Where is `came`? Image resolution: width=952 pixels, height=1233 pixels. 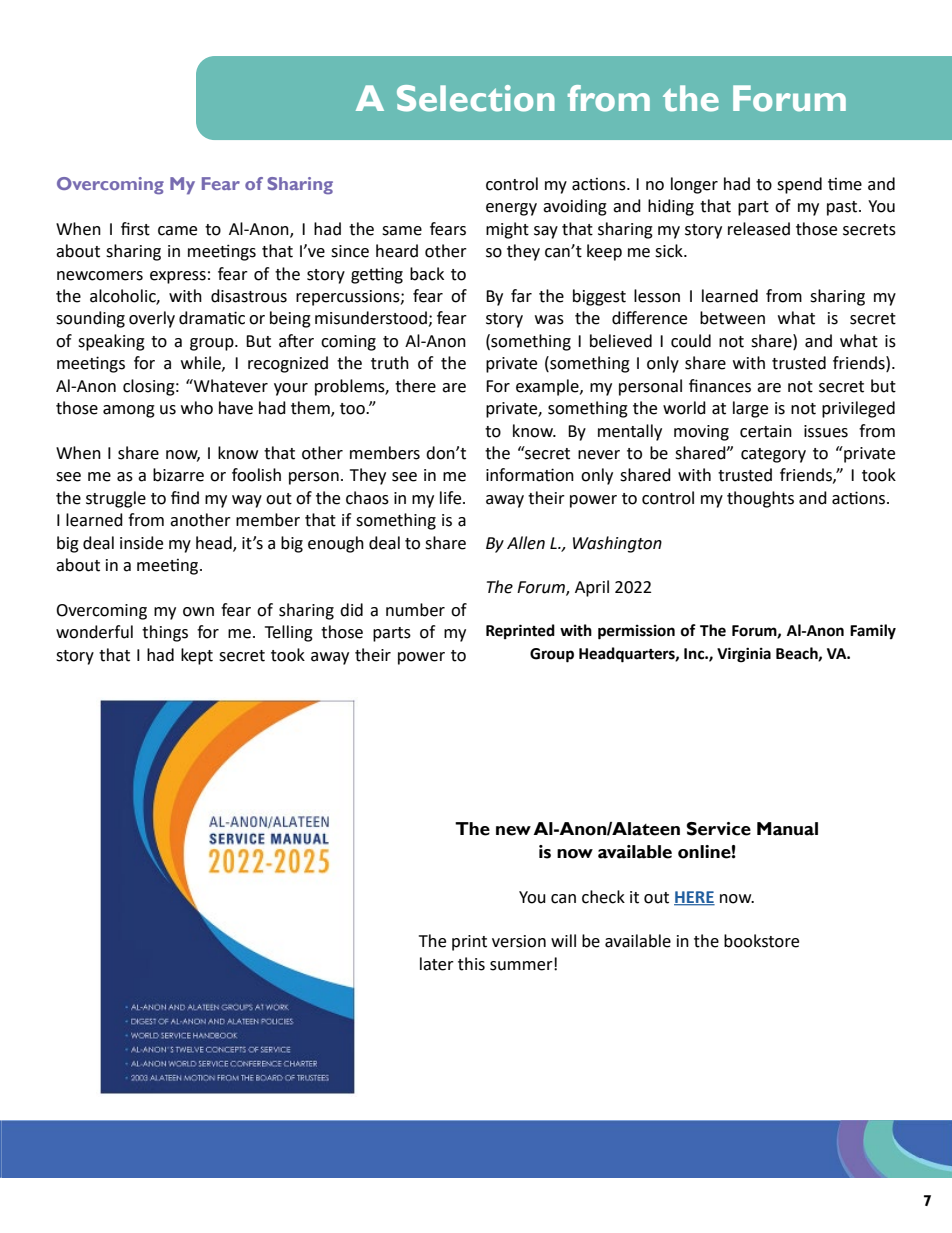
came is located at coordinates (177, 231).
